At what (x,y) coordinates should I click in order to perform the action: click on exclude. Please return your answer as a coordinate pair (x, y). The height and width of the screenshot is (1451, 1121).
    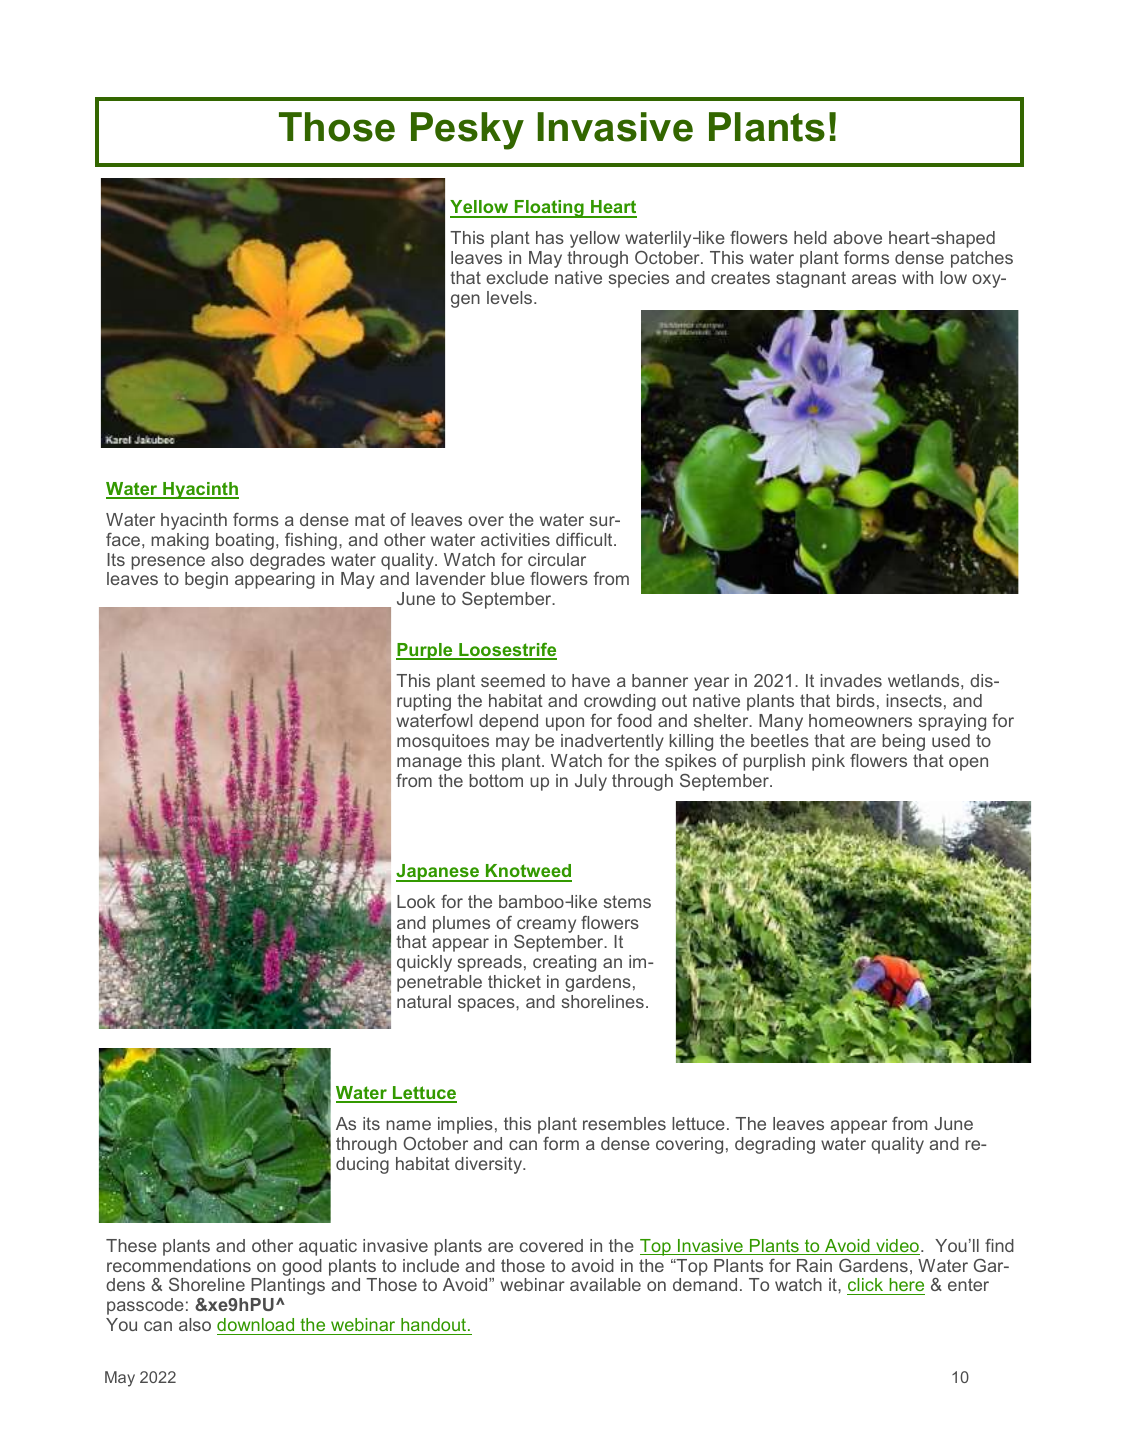
    Looking at the image, I should click on (517, 277).
